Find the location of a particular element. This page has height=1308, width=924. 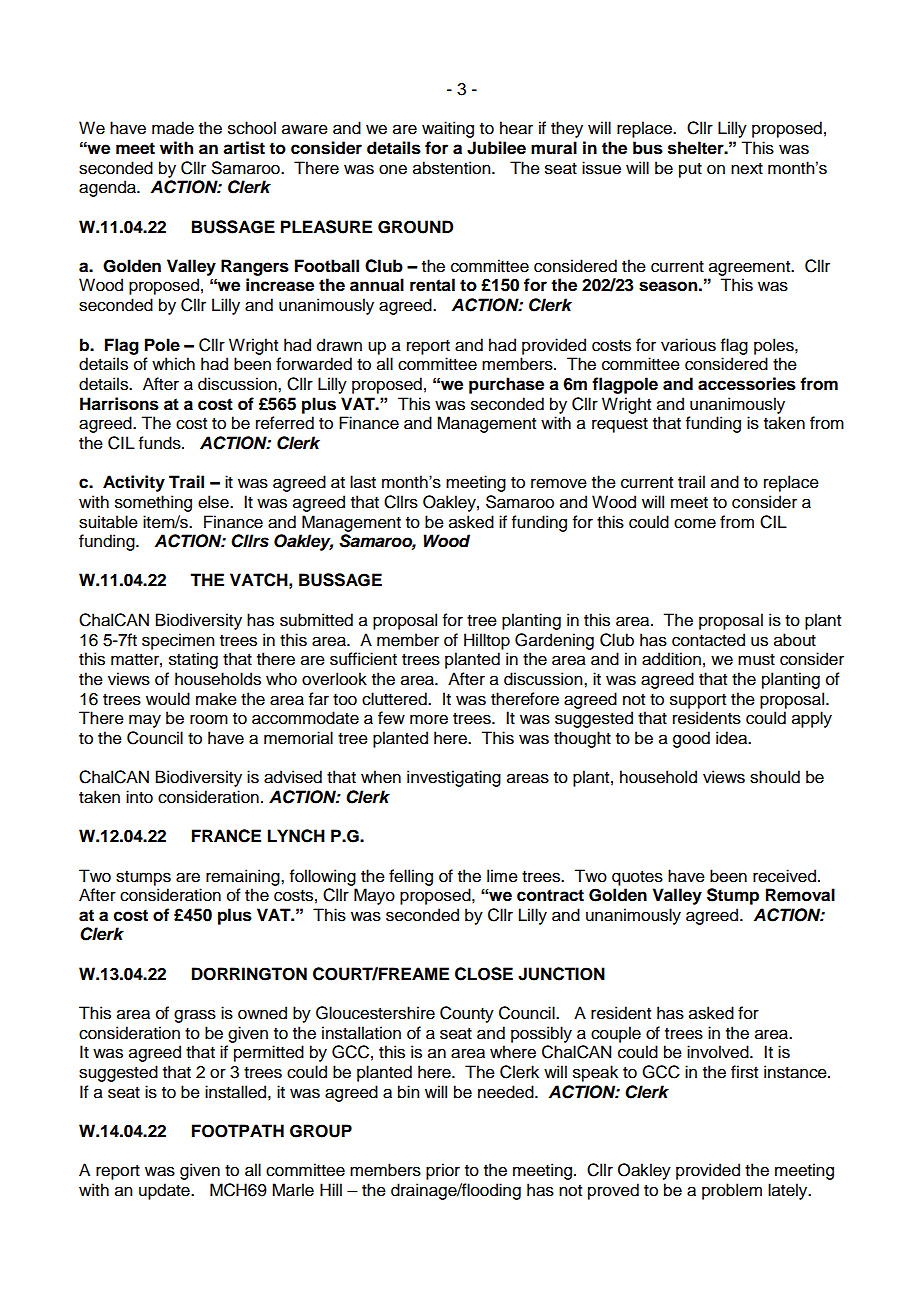

cluttered is located at coordinates (395, 699).
